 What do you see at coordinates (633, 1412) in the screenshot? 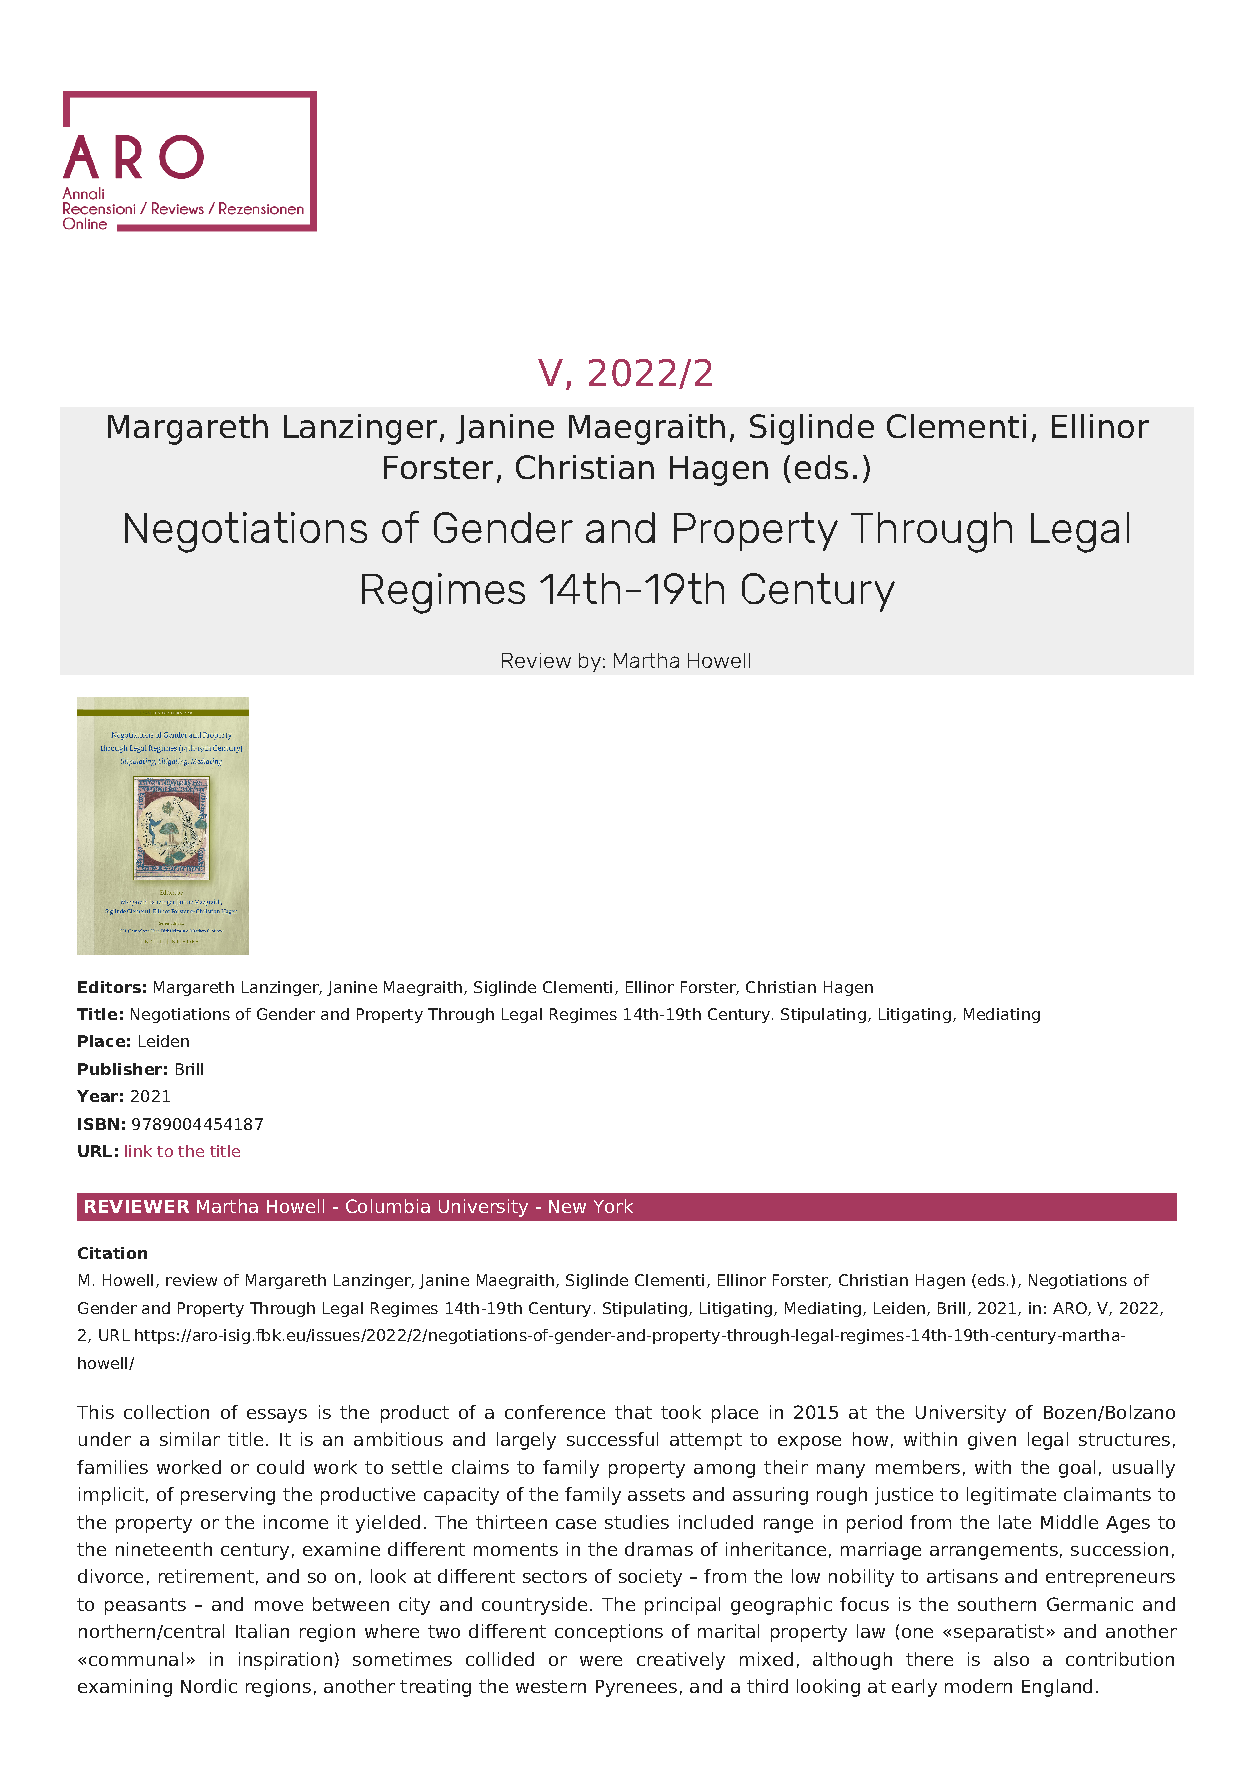
I see `that` at bounding box center [633, 1412].
